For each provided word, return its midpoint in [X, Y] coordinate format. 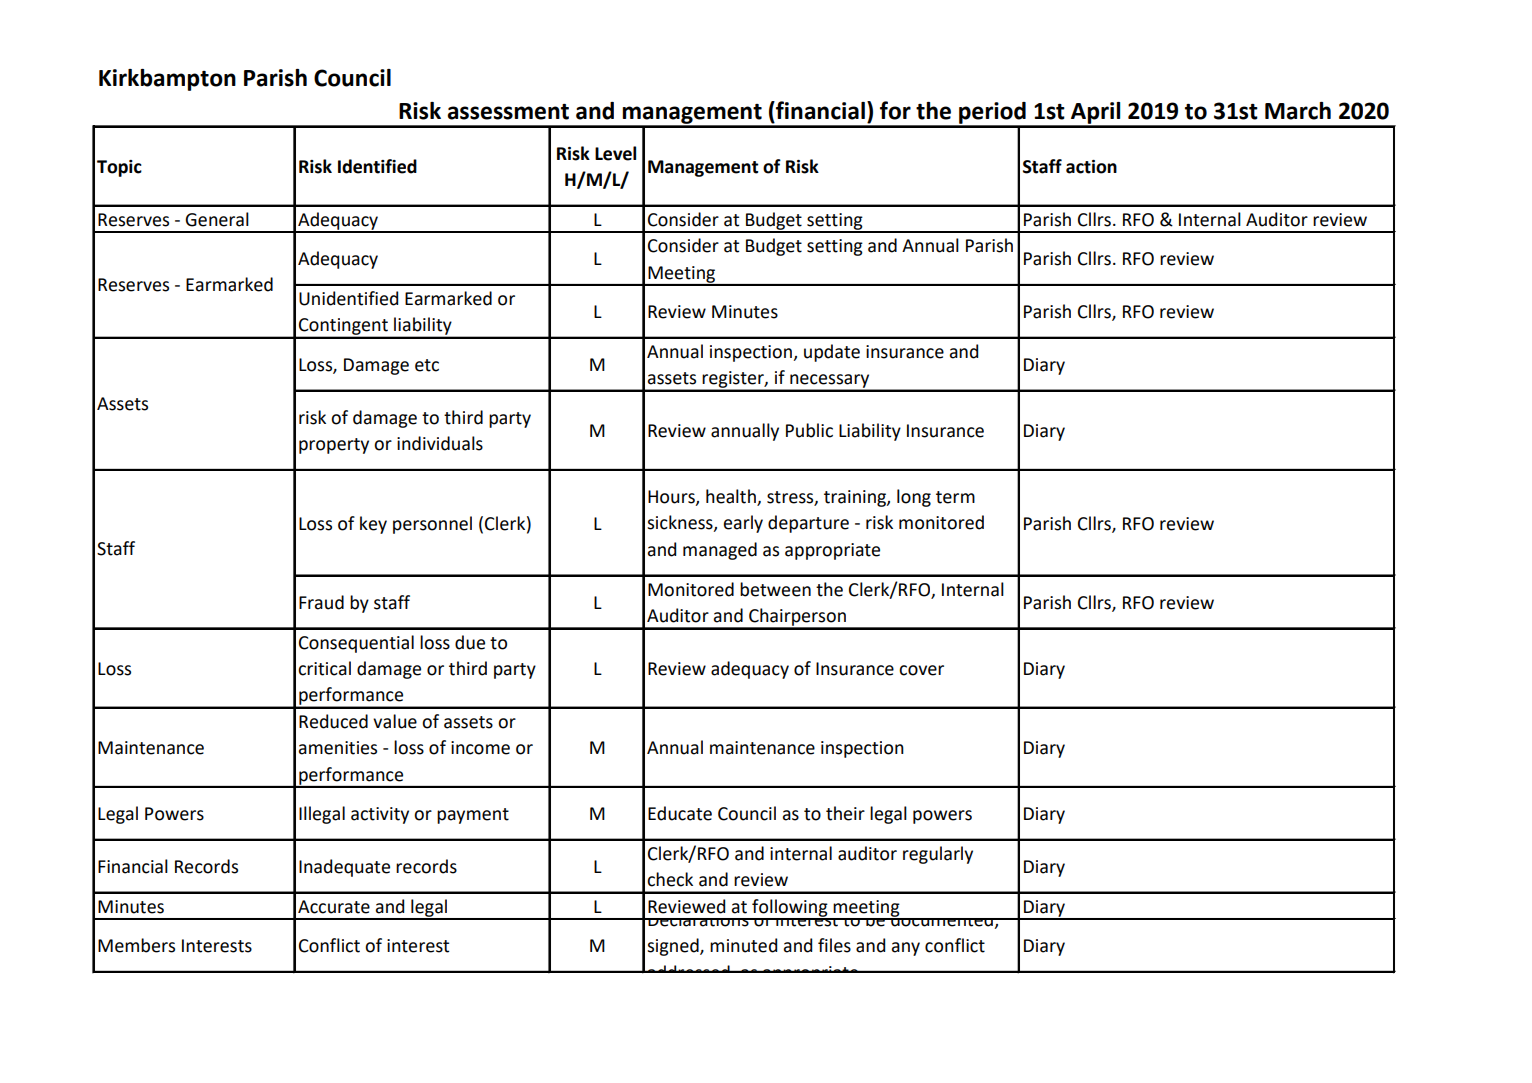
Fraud [321, 602]
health [732, 497]
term [955, 497]
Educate [680, 813]
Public [809, 430]
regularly [938, 855]
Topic [119, 168]
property [334, 446]
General [217, 219]
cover [921, 670]
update [832, 353]
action [1091, 167]
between [775, 589]
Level [615, 153]
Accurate [334, 907]
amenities [338, 748]
